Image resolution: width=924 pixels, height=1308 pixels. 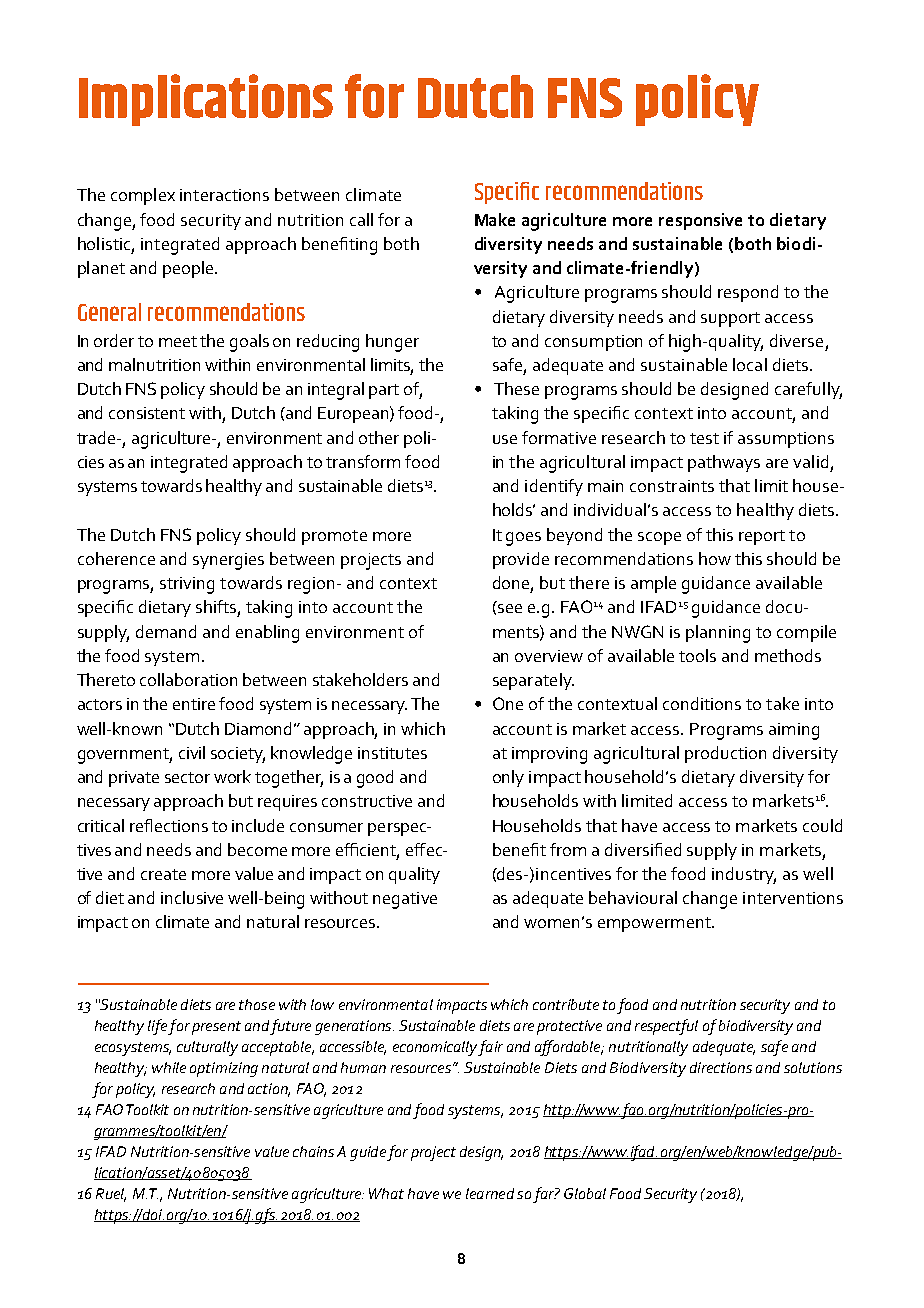 I want to click on contribute, so click(x=566, y=1004).
